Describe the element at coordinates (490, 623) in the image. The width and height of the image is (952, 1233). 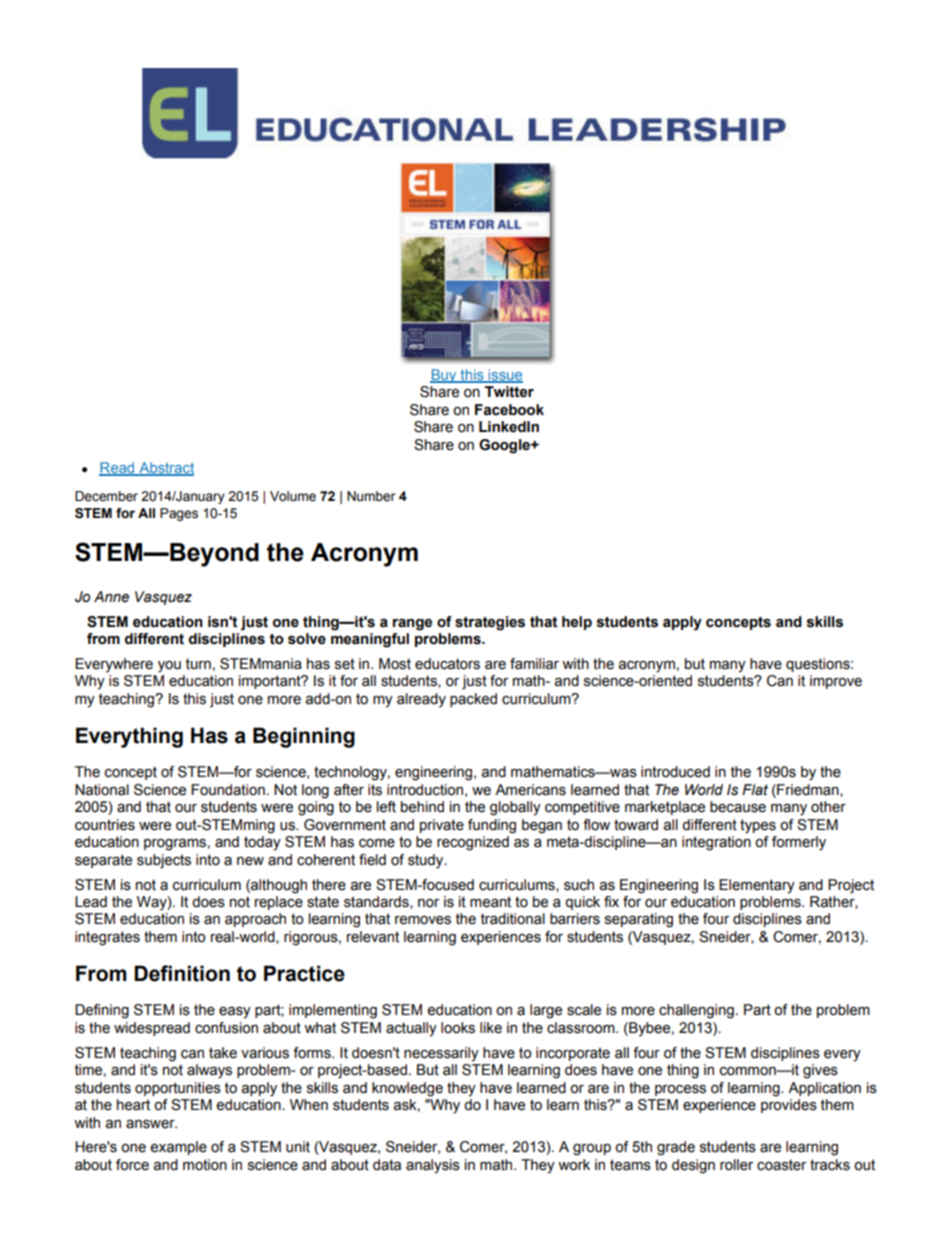
I see `strategies` at that location.
